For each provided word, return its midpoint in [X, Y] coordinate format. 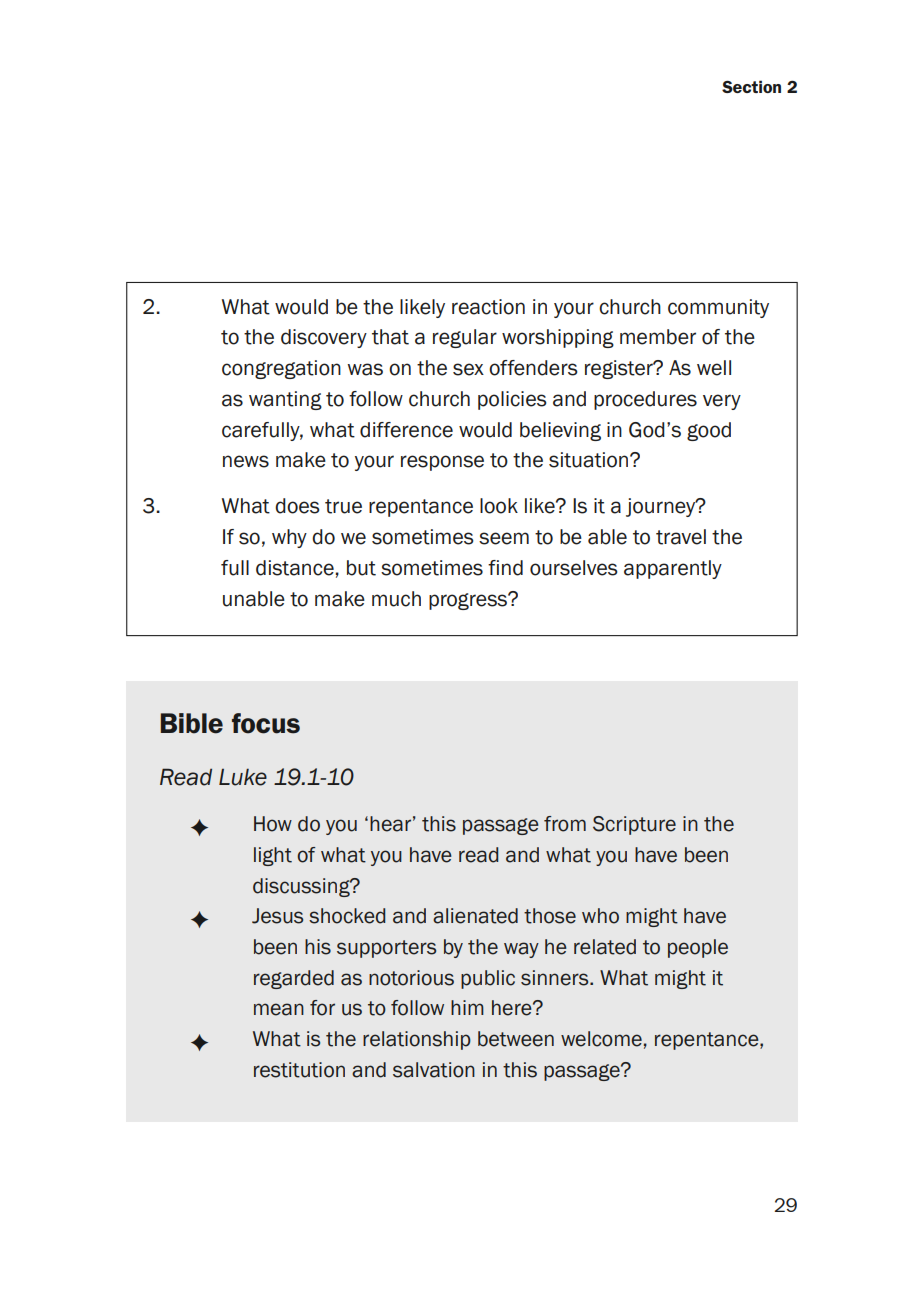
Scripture [634, 825]
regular [465, 338]
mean [279, 1009]
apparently [673, 569]
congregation [281, 369]
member [658, 337]
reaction [488, 307]
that [390, 337]
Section [751, 86]
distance [295, 568]
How [273, 824]
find [505, 568]
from [565, 824]
